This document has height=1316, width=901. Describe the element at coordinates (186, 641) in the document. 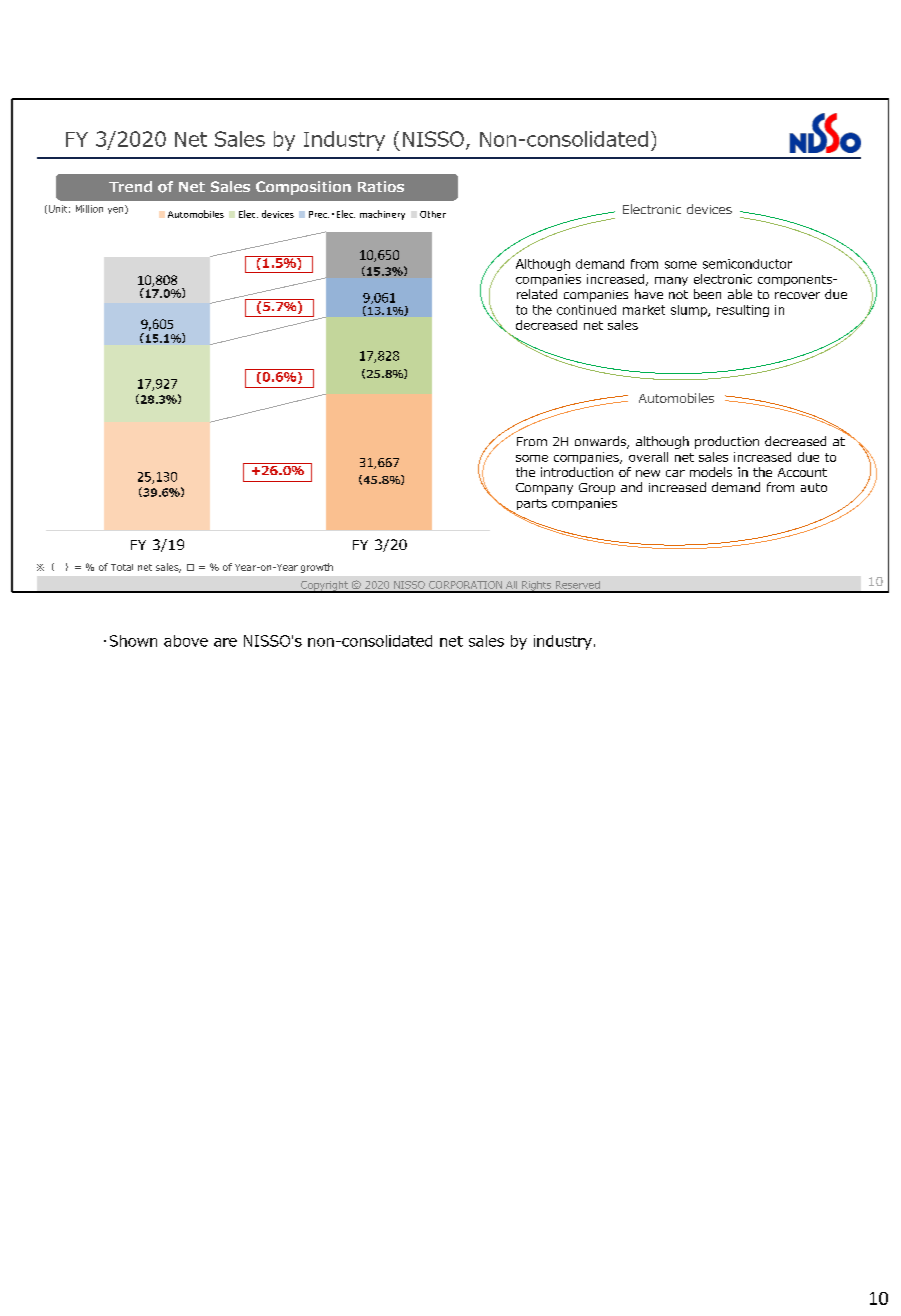

I see `above` at that location.
